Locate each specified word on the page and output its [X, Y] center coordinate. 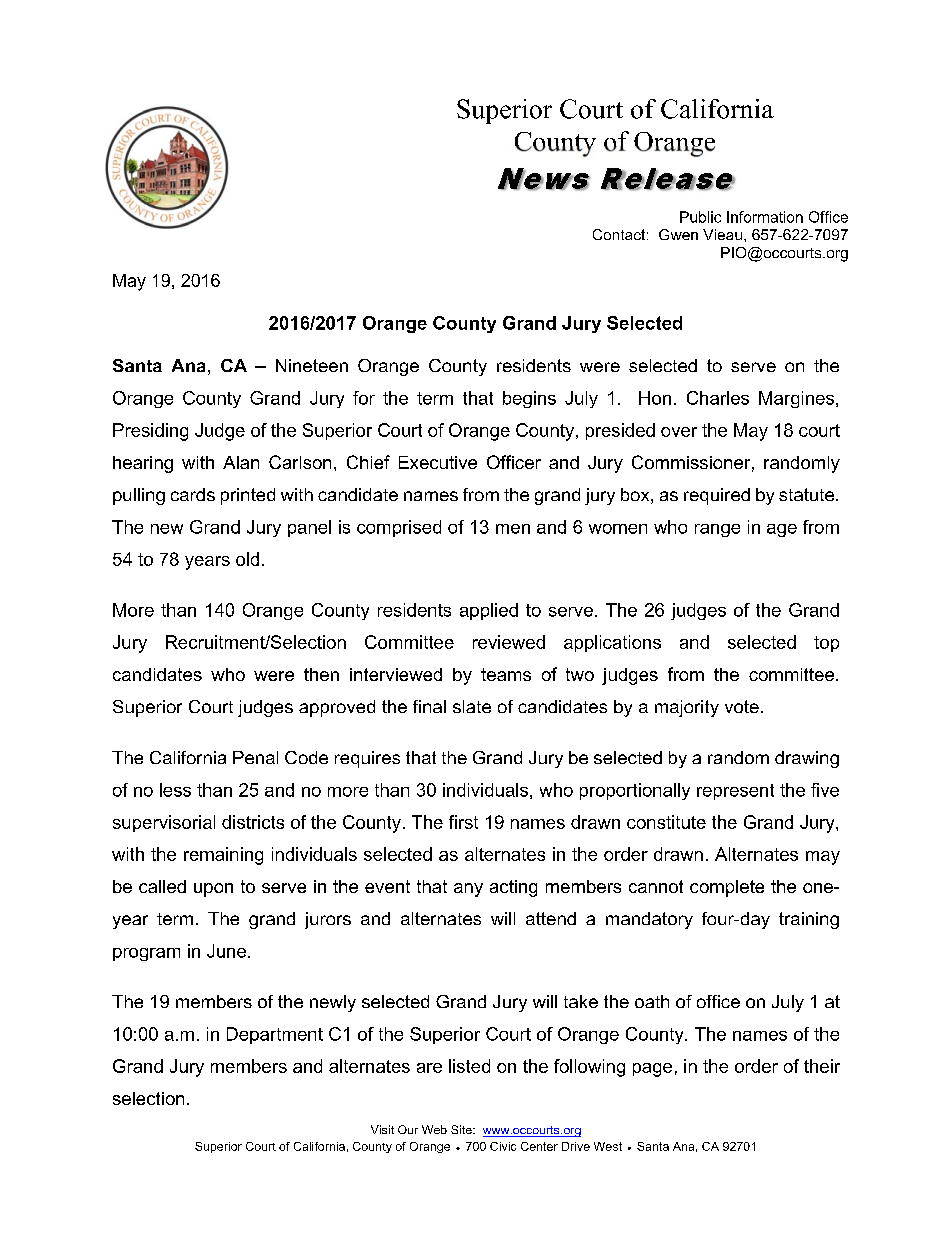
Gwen [678, 234]
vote [742, 706]
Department [275, 1035]
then [321, 674]
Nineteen [312, 365]
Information [765, 217]
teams [506, 674]
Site [462, 1129]
